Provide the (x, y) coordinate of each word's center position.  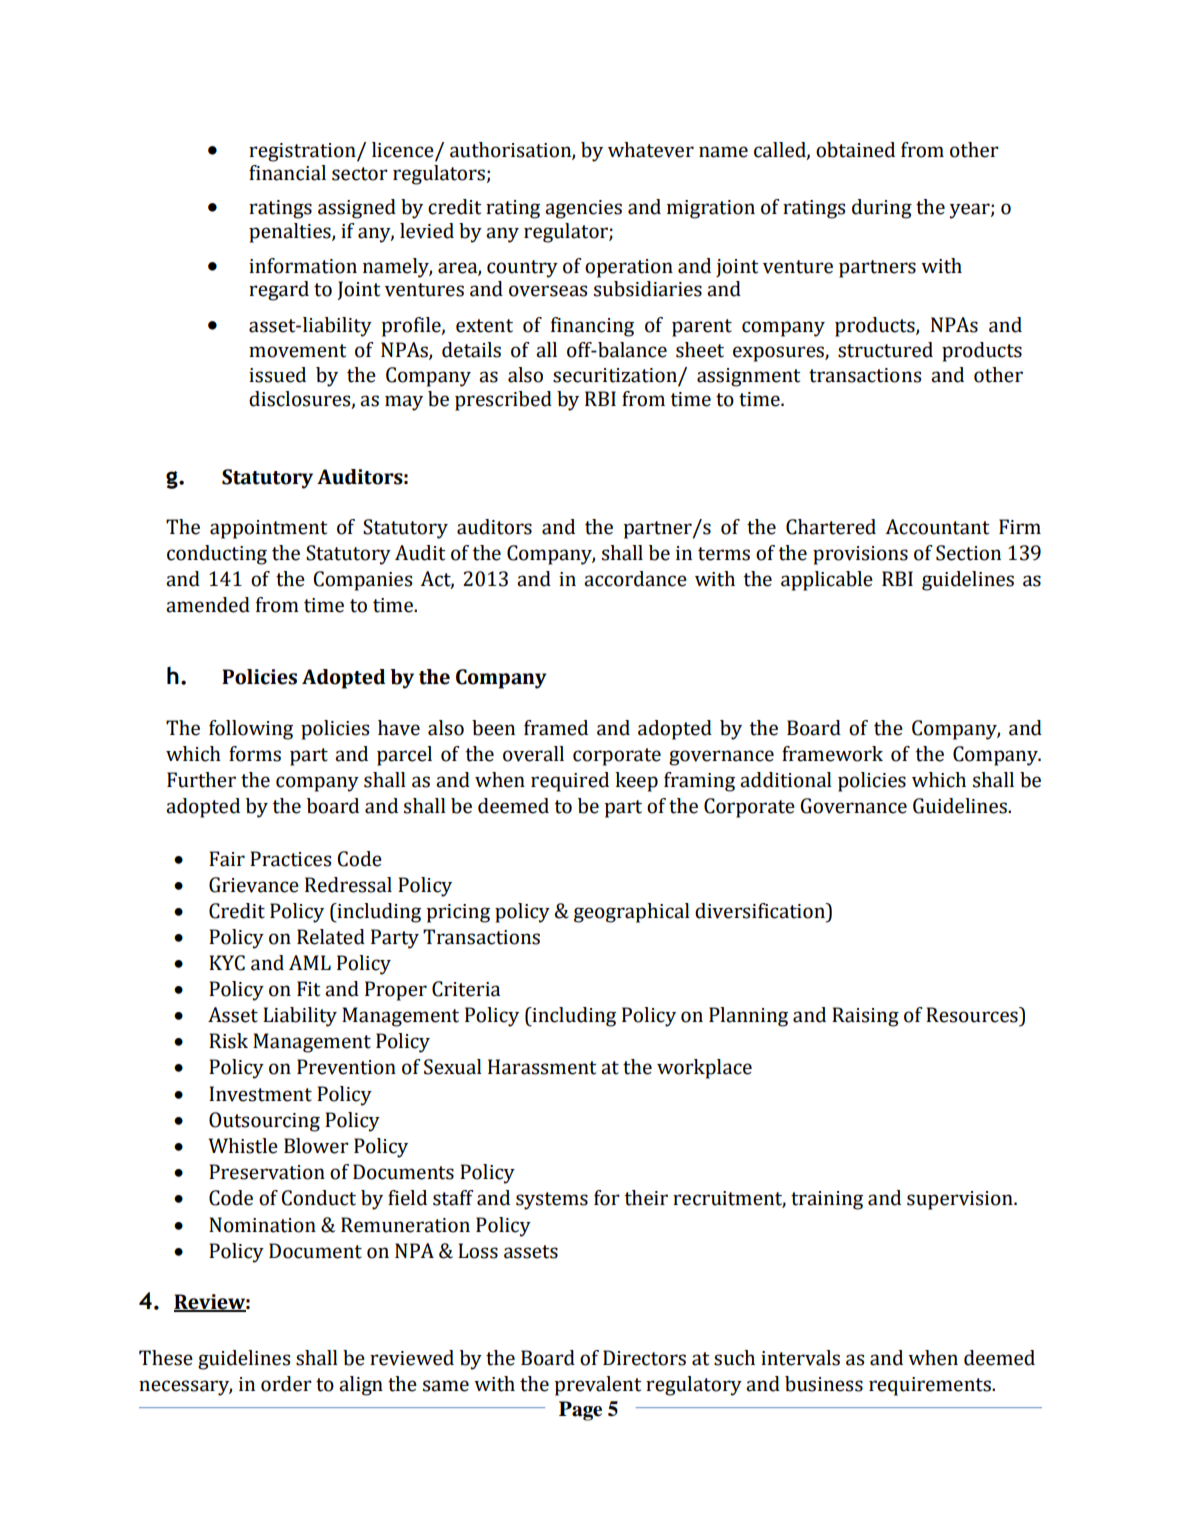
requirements (931, 1386)
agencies (583, 209)
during (882, 209)
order (286, 1384)
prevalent (598, 1386)
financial (287, 173)
